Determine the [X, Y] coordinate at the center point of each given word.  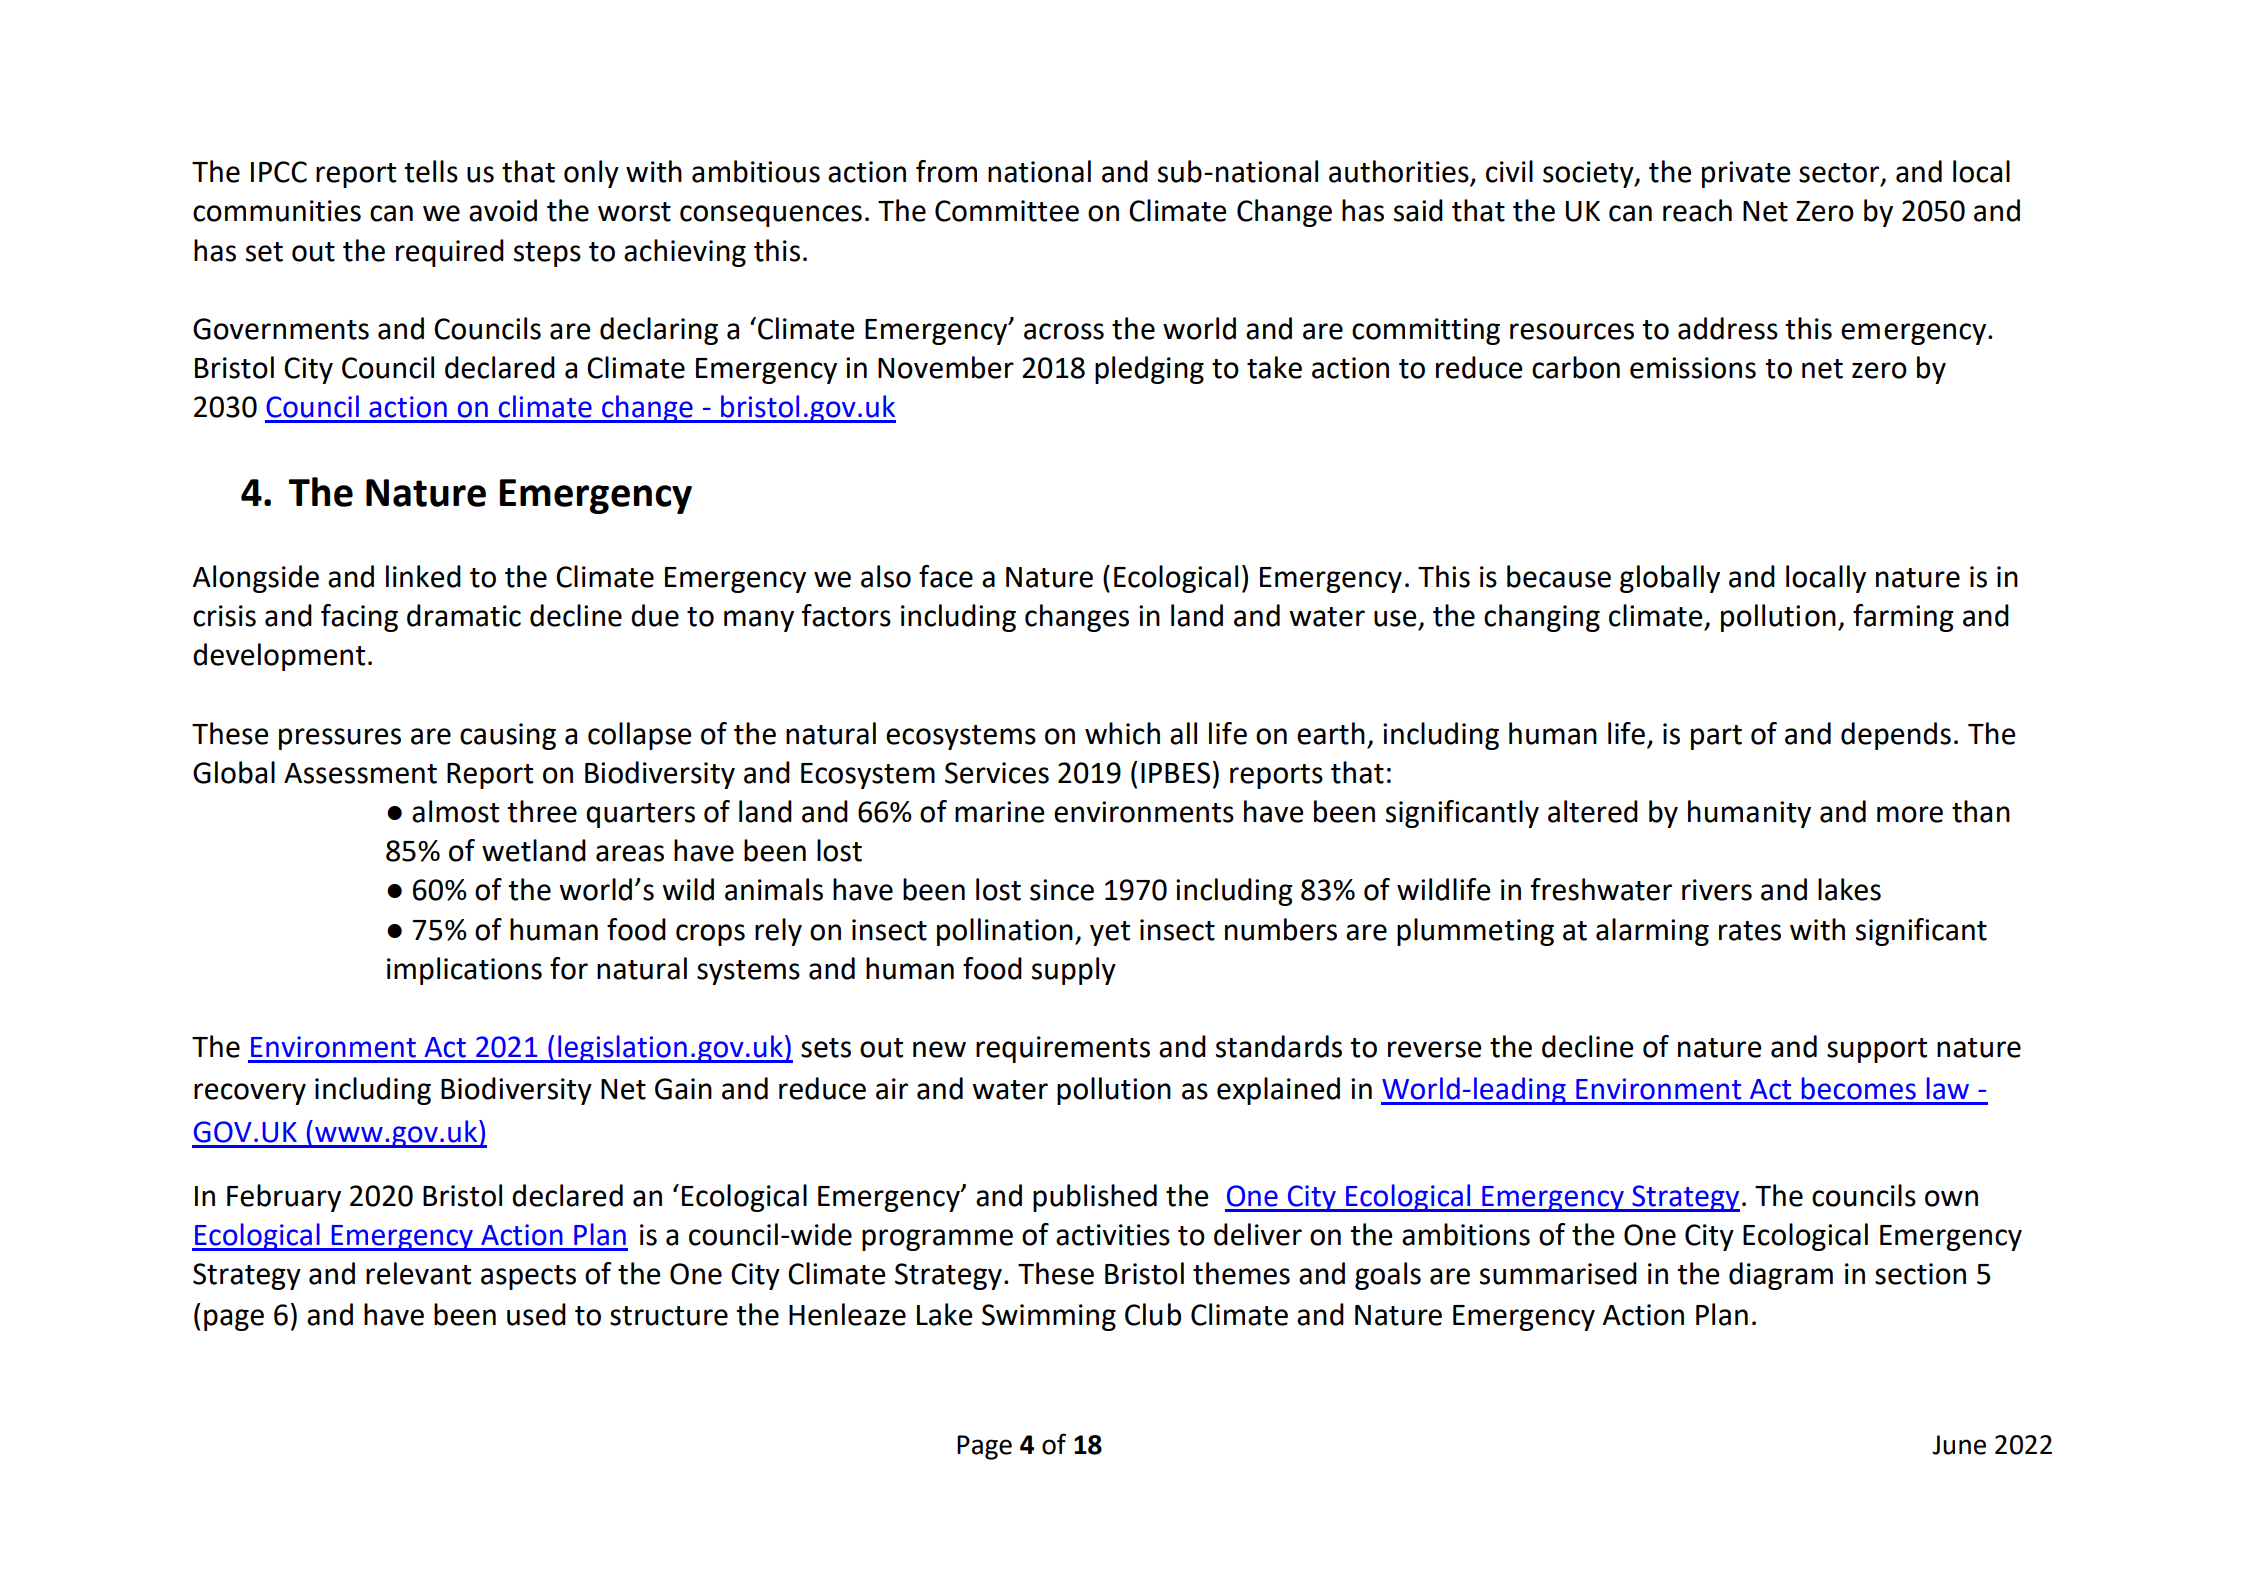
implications [464, 971]
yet [1110, 933]
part [1716, 737]
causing [508, 736]
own [1951, 1198]
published [1095, 1198]
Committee [1007, 211]
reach [1697, 210]
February [284, 1198]
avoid [503, 210]
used [536, 1314]
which [1122, 733]
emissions [1693, 368]
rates [1750, 931]
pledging [1149, 370]
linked [423, 576]
